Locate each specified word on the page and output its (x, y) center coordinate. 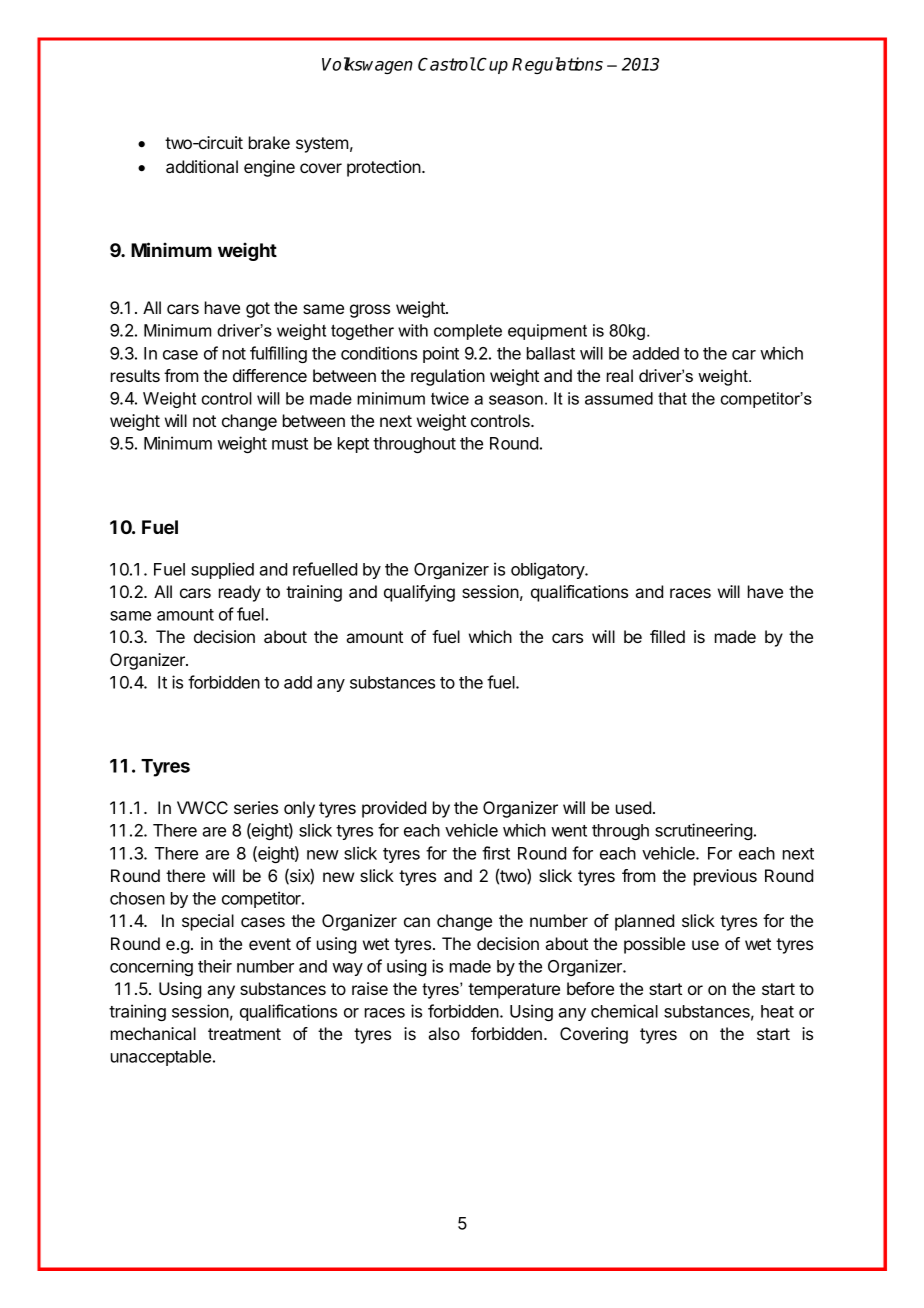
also (444, 1033)
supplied (222, 570)
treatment (244, 1034)
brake (269, 142)
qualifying (419, 593)
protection (384, 168)
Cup (492, 65)
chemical (624, 1011)
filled (667, 636)
